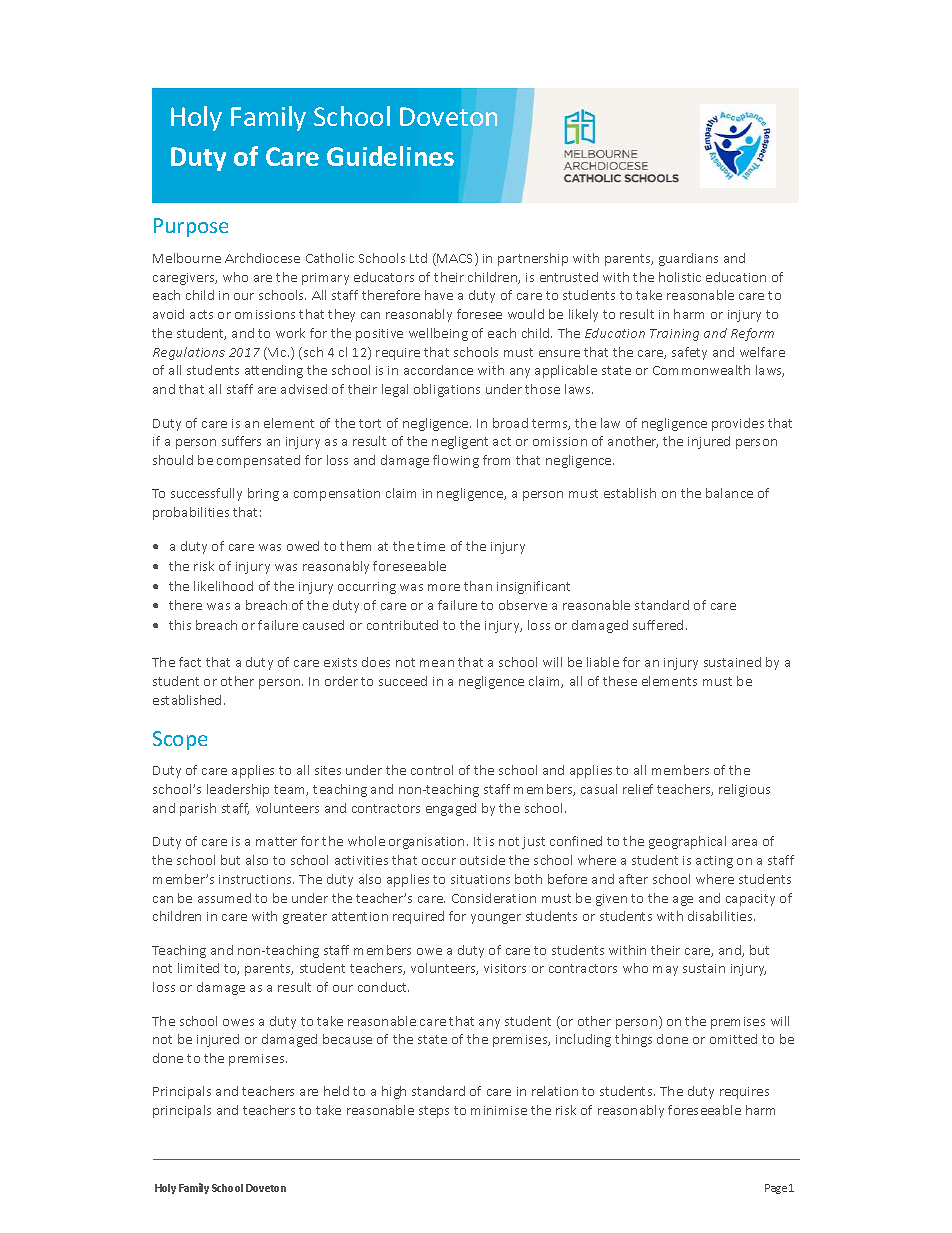  Describe the element at coordinates (658, 625) in the document. I see `suffered` at that location.
